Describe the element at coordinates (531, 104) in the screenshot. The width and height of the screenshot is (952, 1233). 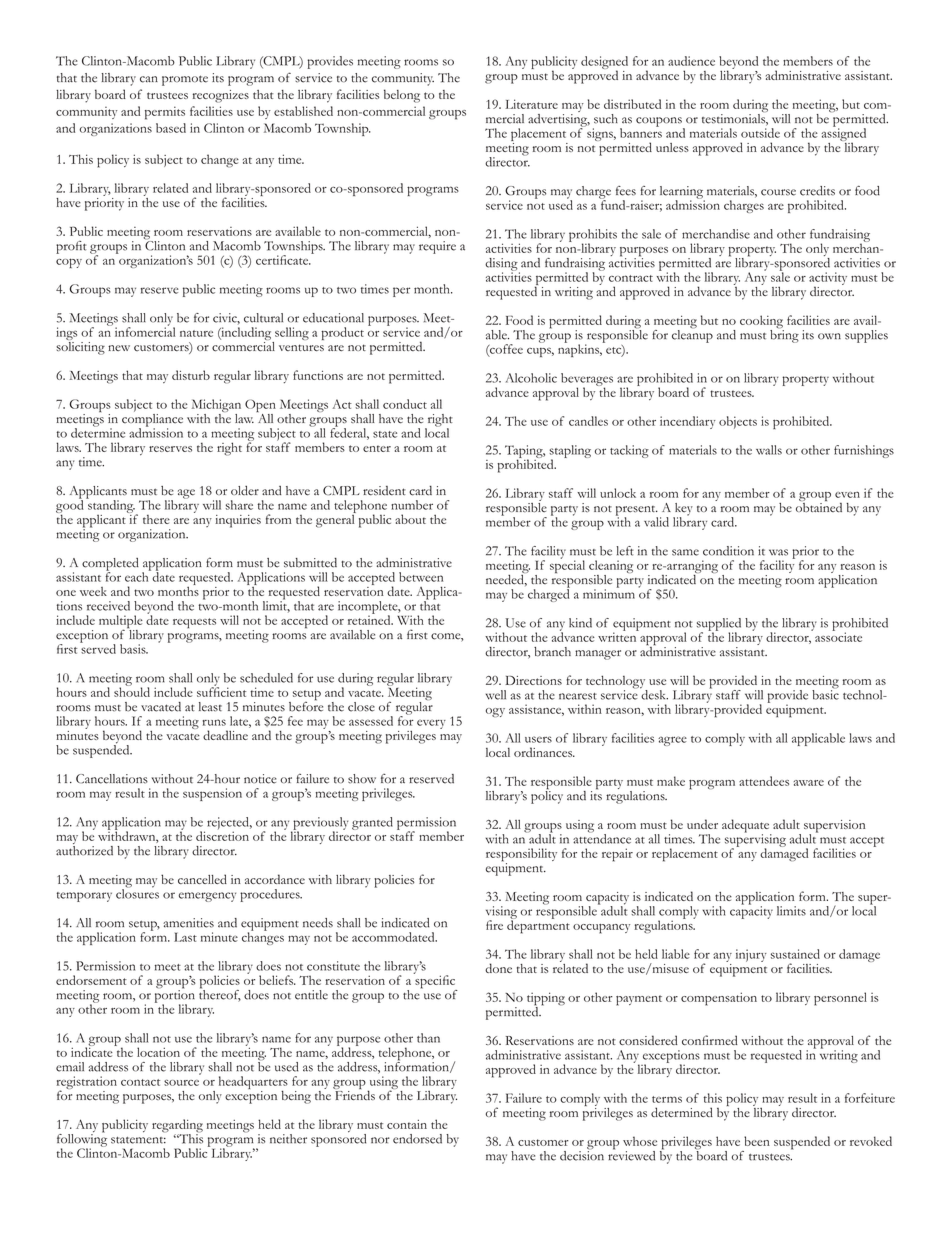
I see `Literature` at that location.
